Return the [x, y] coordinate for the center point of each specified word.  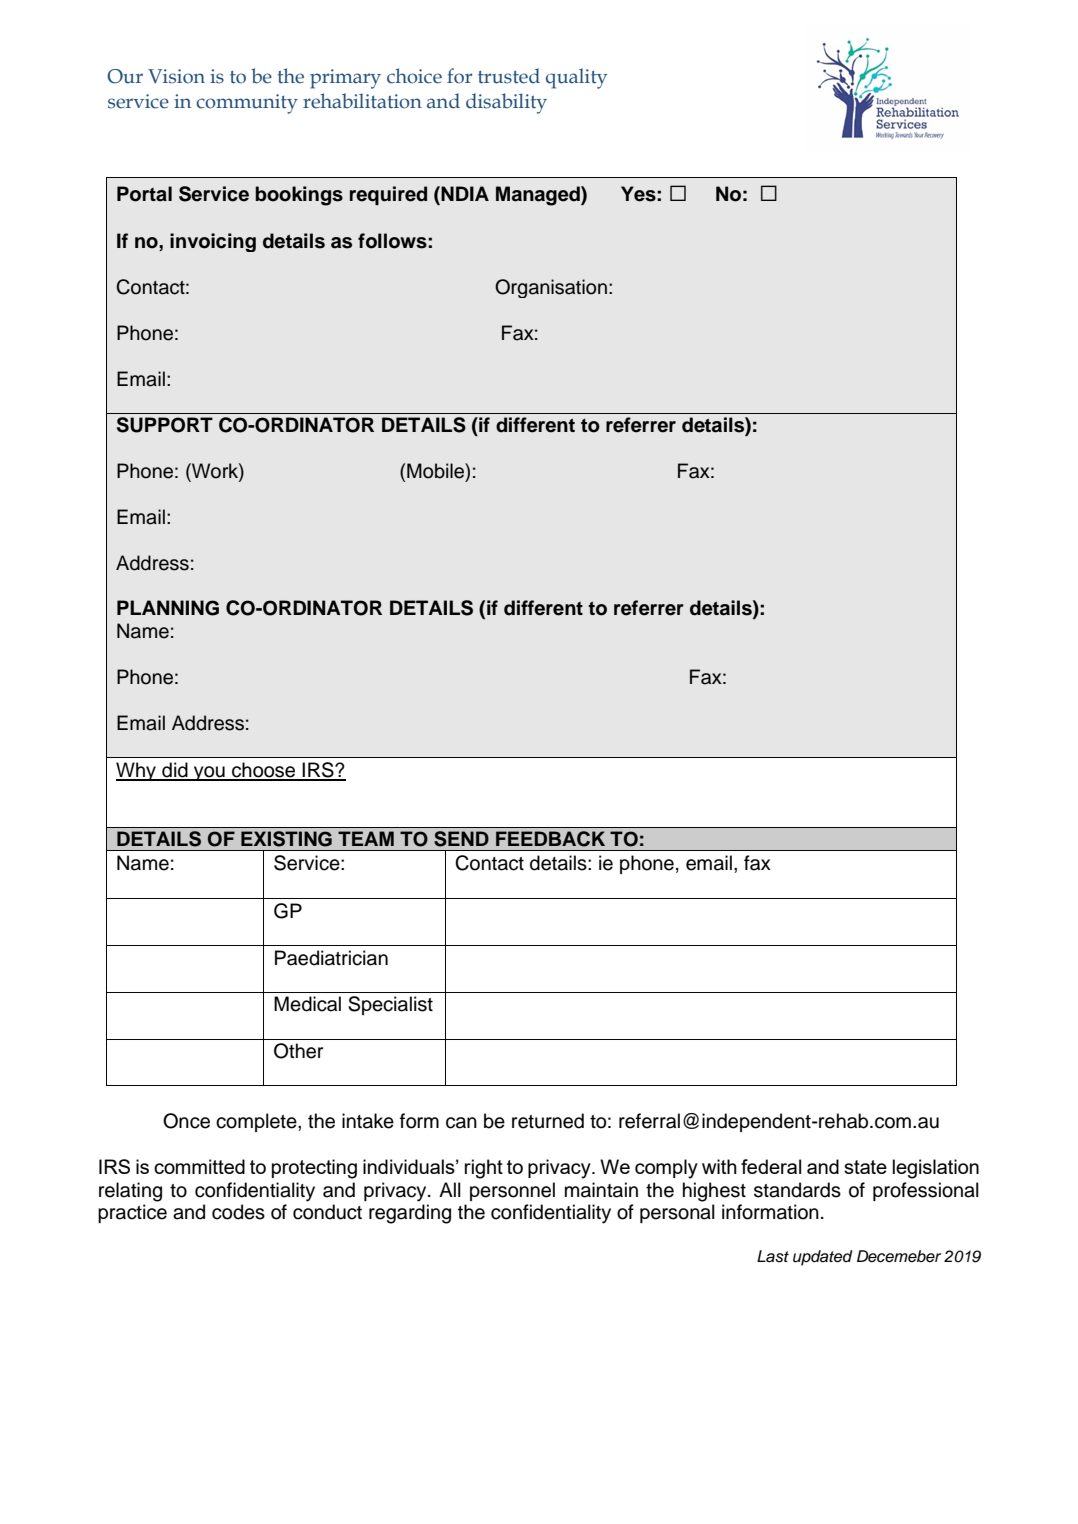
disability [506, 103]
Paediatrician [331, 958]
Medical [307, 1004]
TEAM [366, 838]
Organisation [551, 288]
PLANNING [168, 608]
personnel [512, 1191]
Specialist [390, 1005]
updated [823, 1258]
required [388, 195]
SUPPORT [165, 425]
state [865, 1167]
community [247, 104]
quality [576, 78]
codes [238, 1212]
